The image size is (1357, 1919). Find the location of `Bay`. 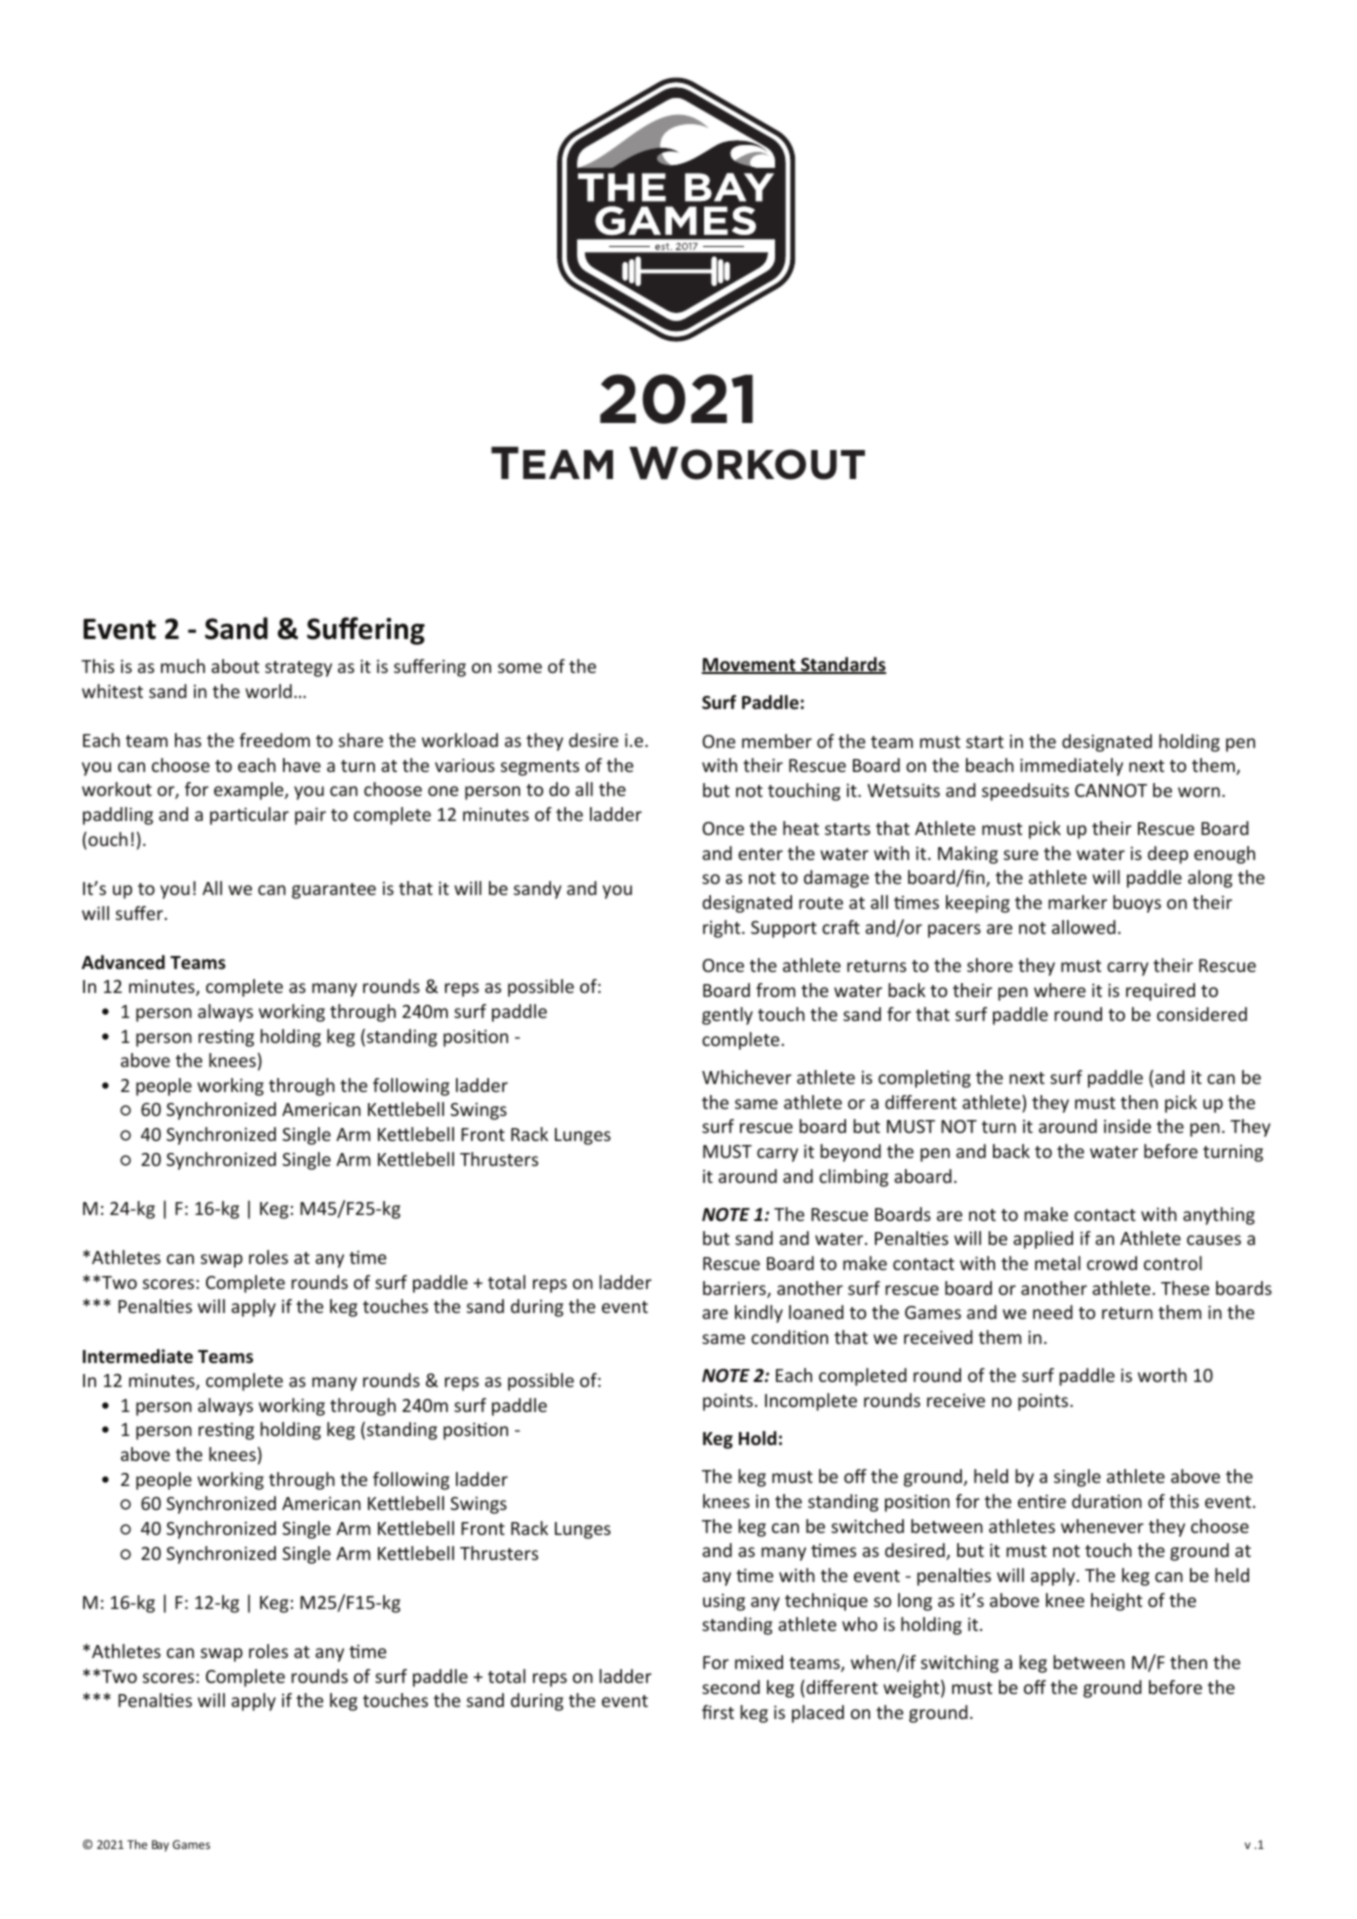

Bay is located at coordinates (160, 1846).
